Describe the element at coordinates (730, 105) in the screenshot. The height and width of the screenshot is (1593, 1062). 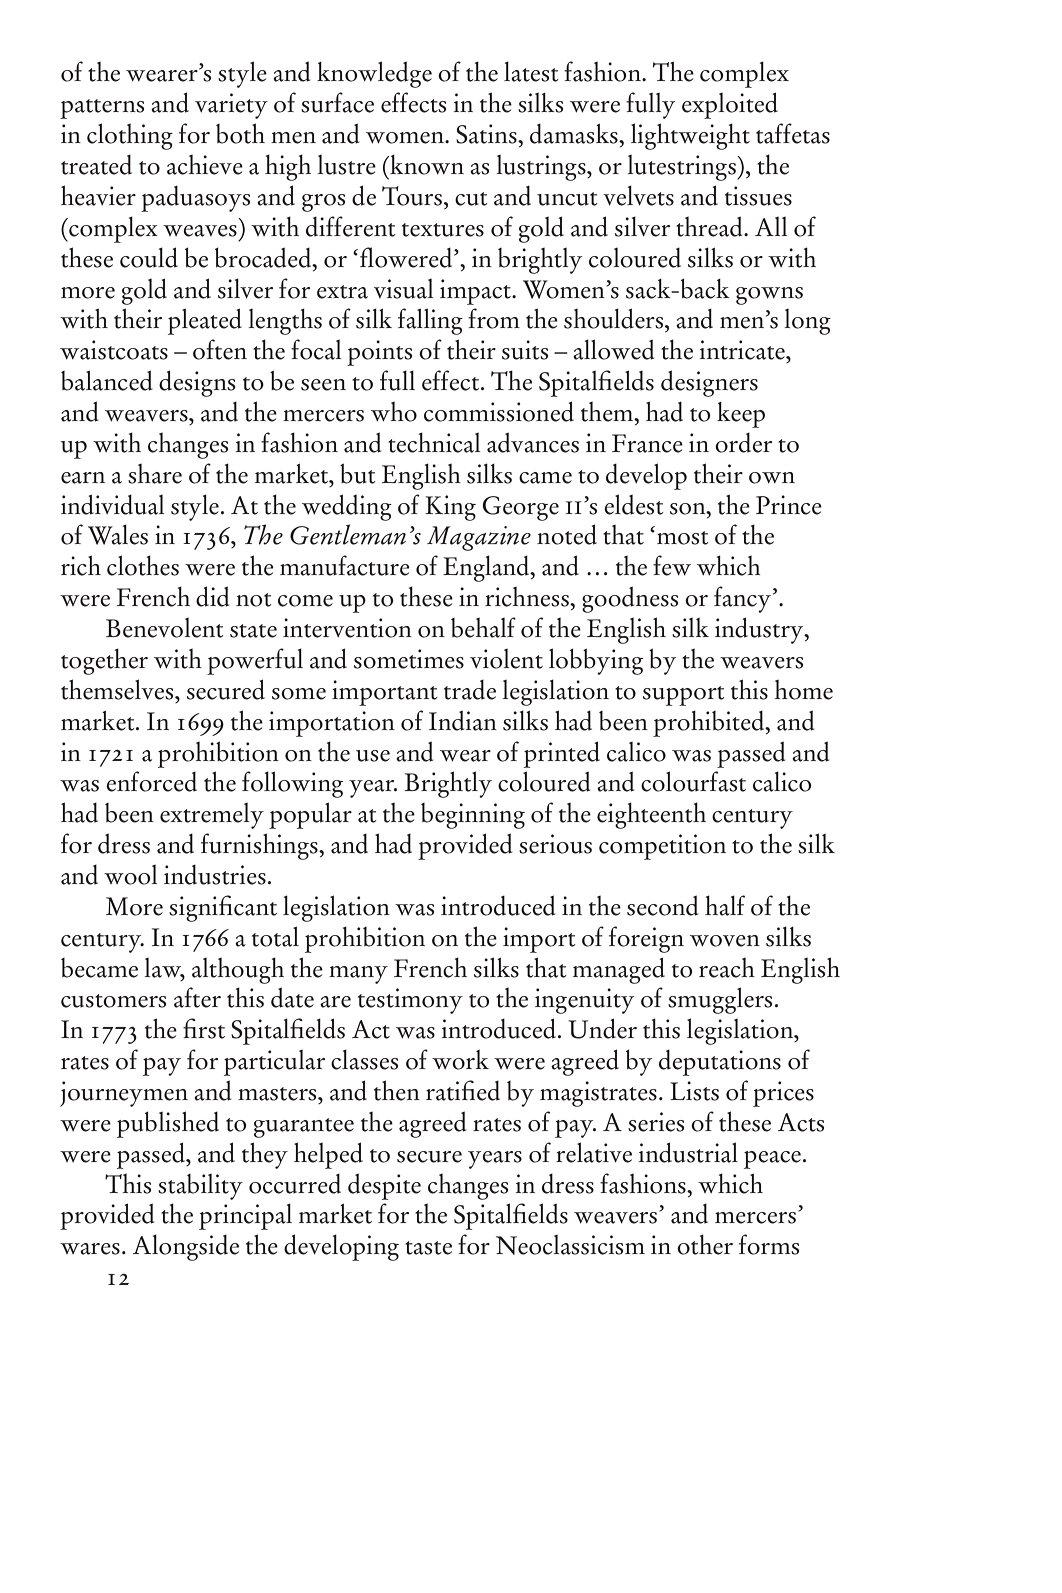
I see `exploited` at that location.
